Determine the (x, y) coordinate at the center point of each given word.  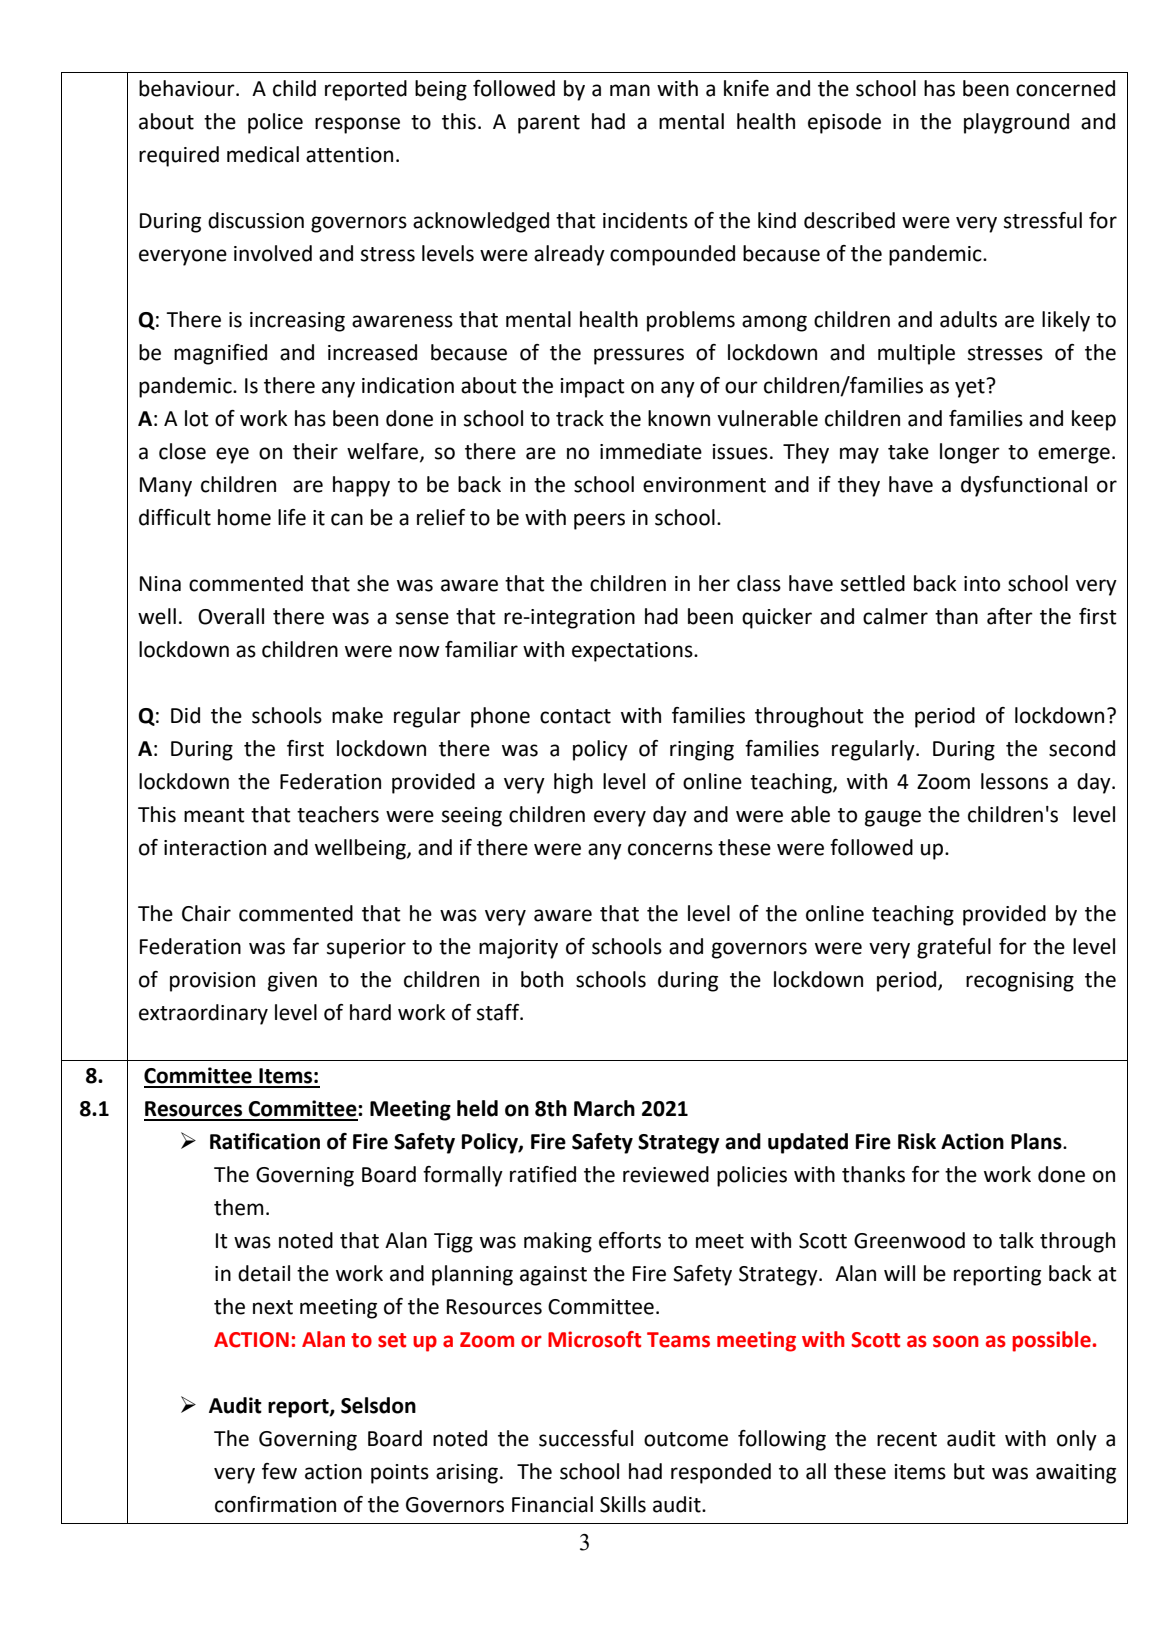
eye (232, 455)
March (604, 1108)
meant (214, 815)
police (275, 123)
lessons (1014, 781)
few (279, 1471)
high (573, 783)
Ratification (265, 1141)
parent (549, 124)
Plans (1037, 1141)
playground (1016, 123)
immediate (651, 451)
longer (970, 453)
